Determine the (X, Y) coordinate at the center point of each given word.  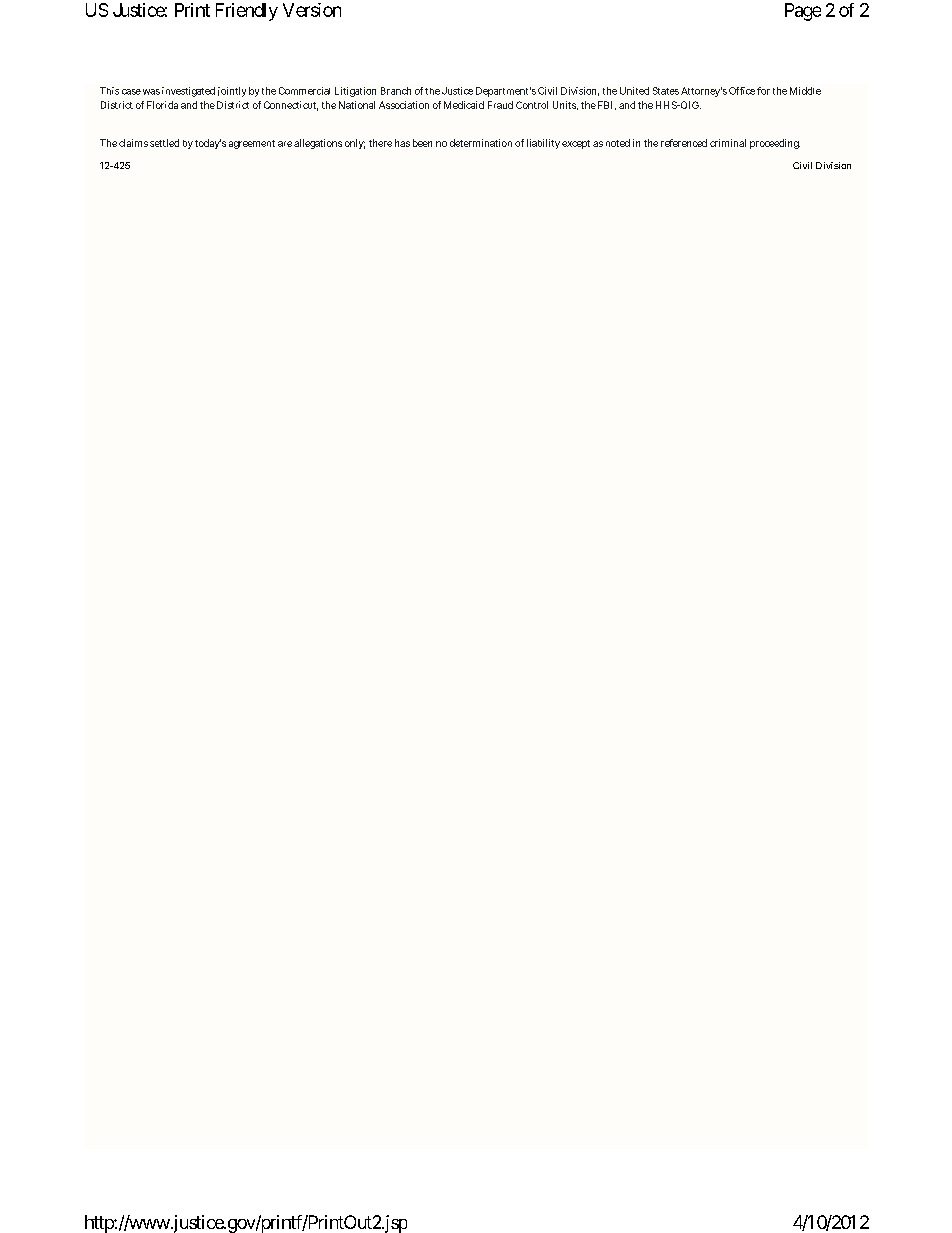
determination (481, 143)
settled (164, 143)
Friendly (247, 12)
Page (803, 12)
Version (312, 10)
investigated (188, 92)
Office (742, 91)
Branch (396, 91)
